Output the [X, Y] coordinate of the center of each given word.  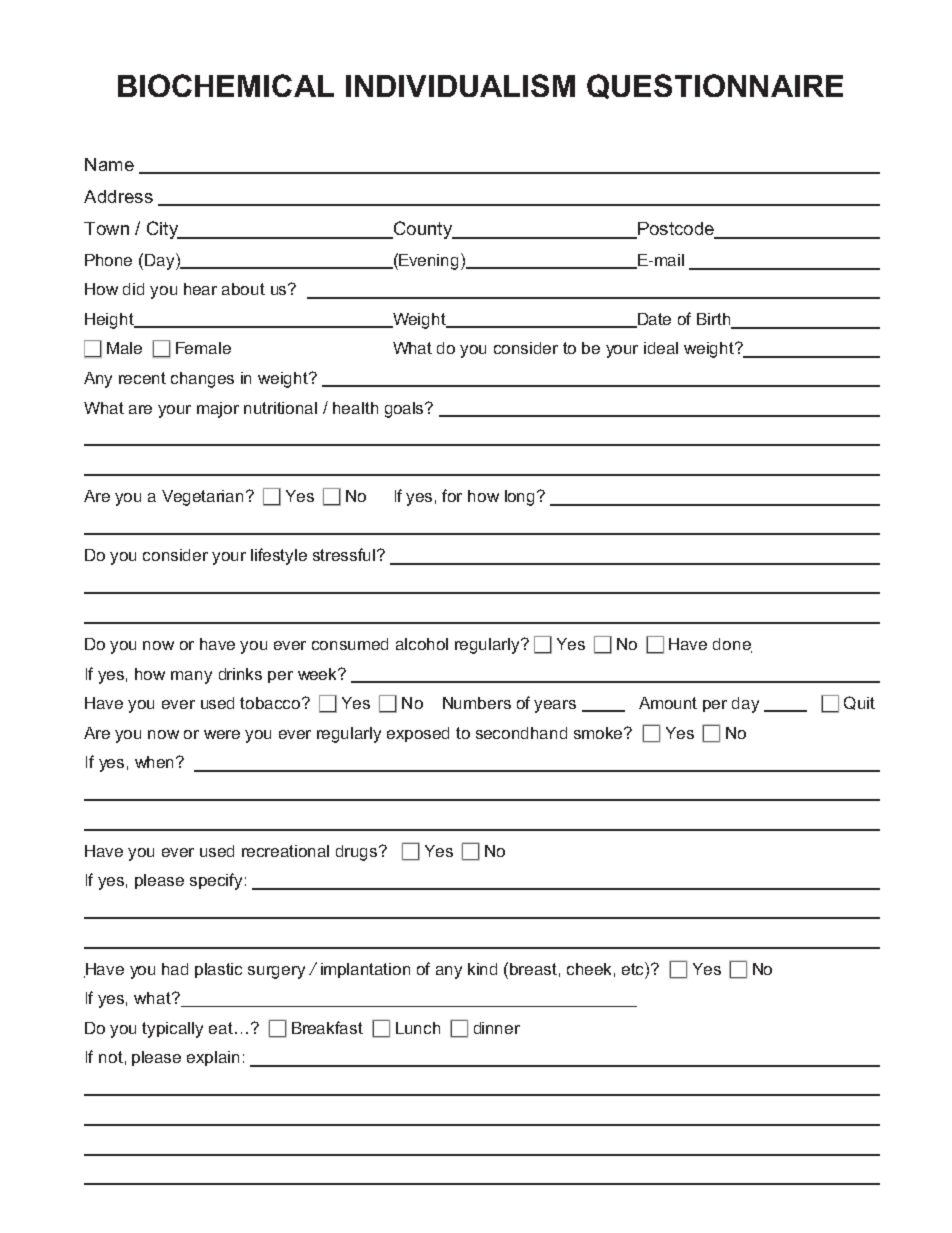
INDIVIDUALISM [460, 85]
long [521, 498]
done [732, 645]
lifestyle [279, 556]
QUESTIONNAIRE [715, 86]
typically [172, 1030]
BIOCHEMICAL [226, 85]
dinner [497, 1028]
